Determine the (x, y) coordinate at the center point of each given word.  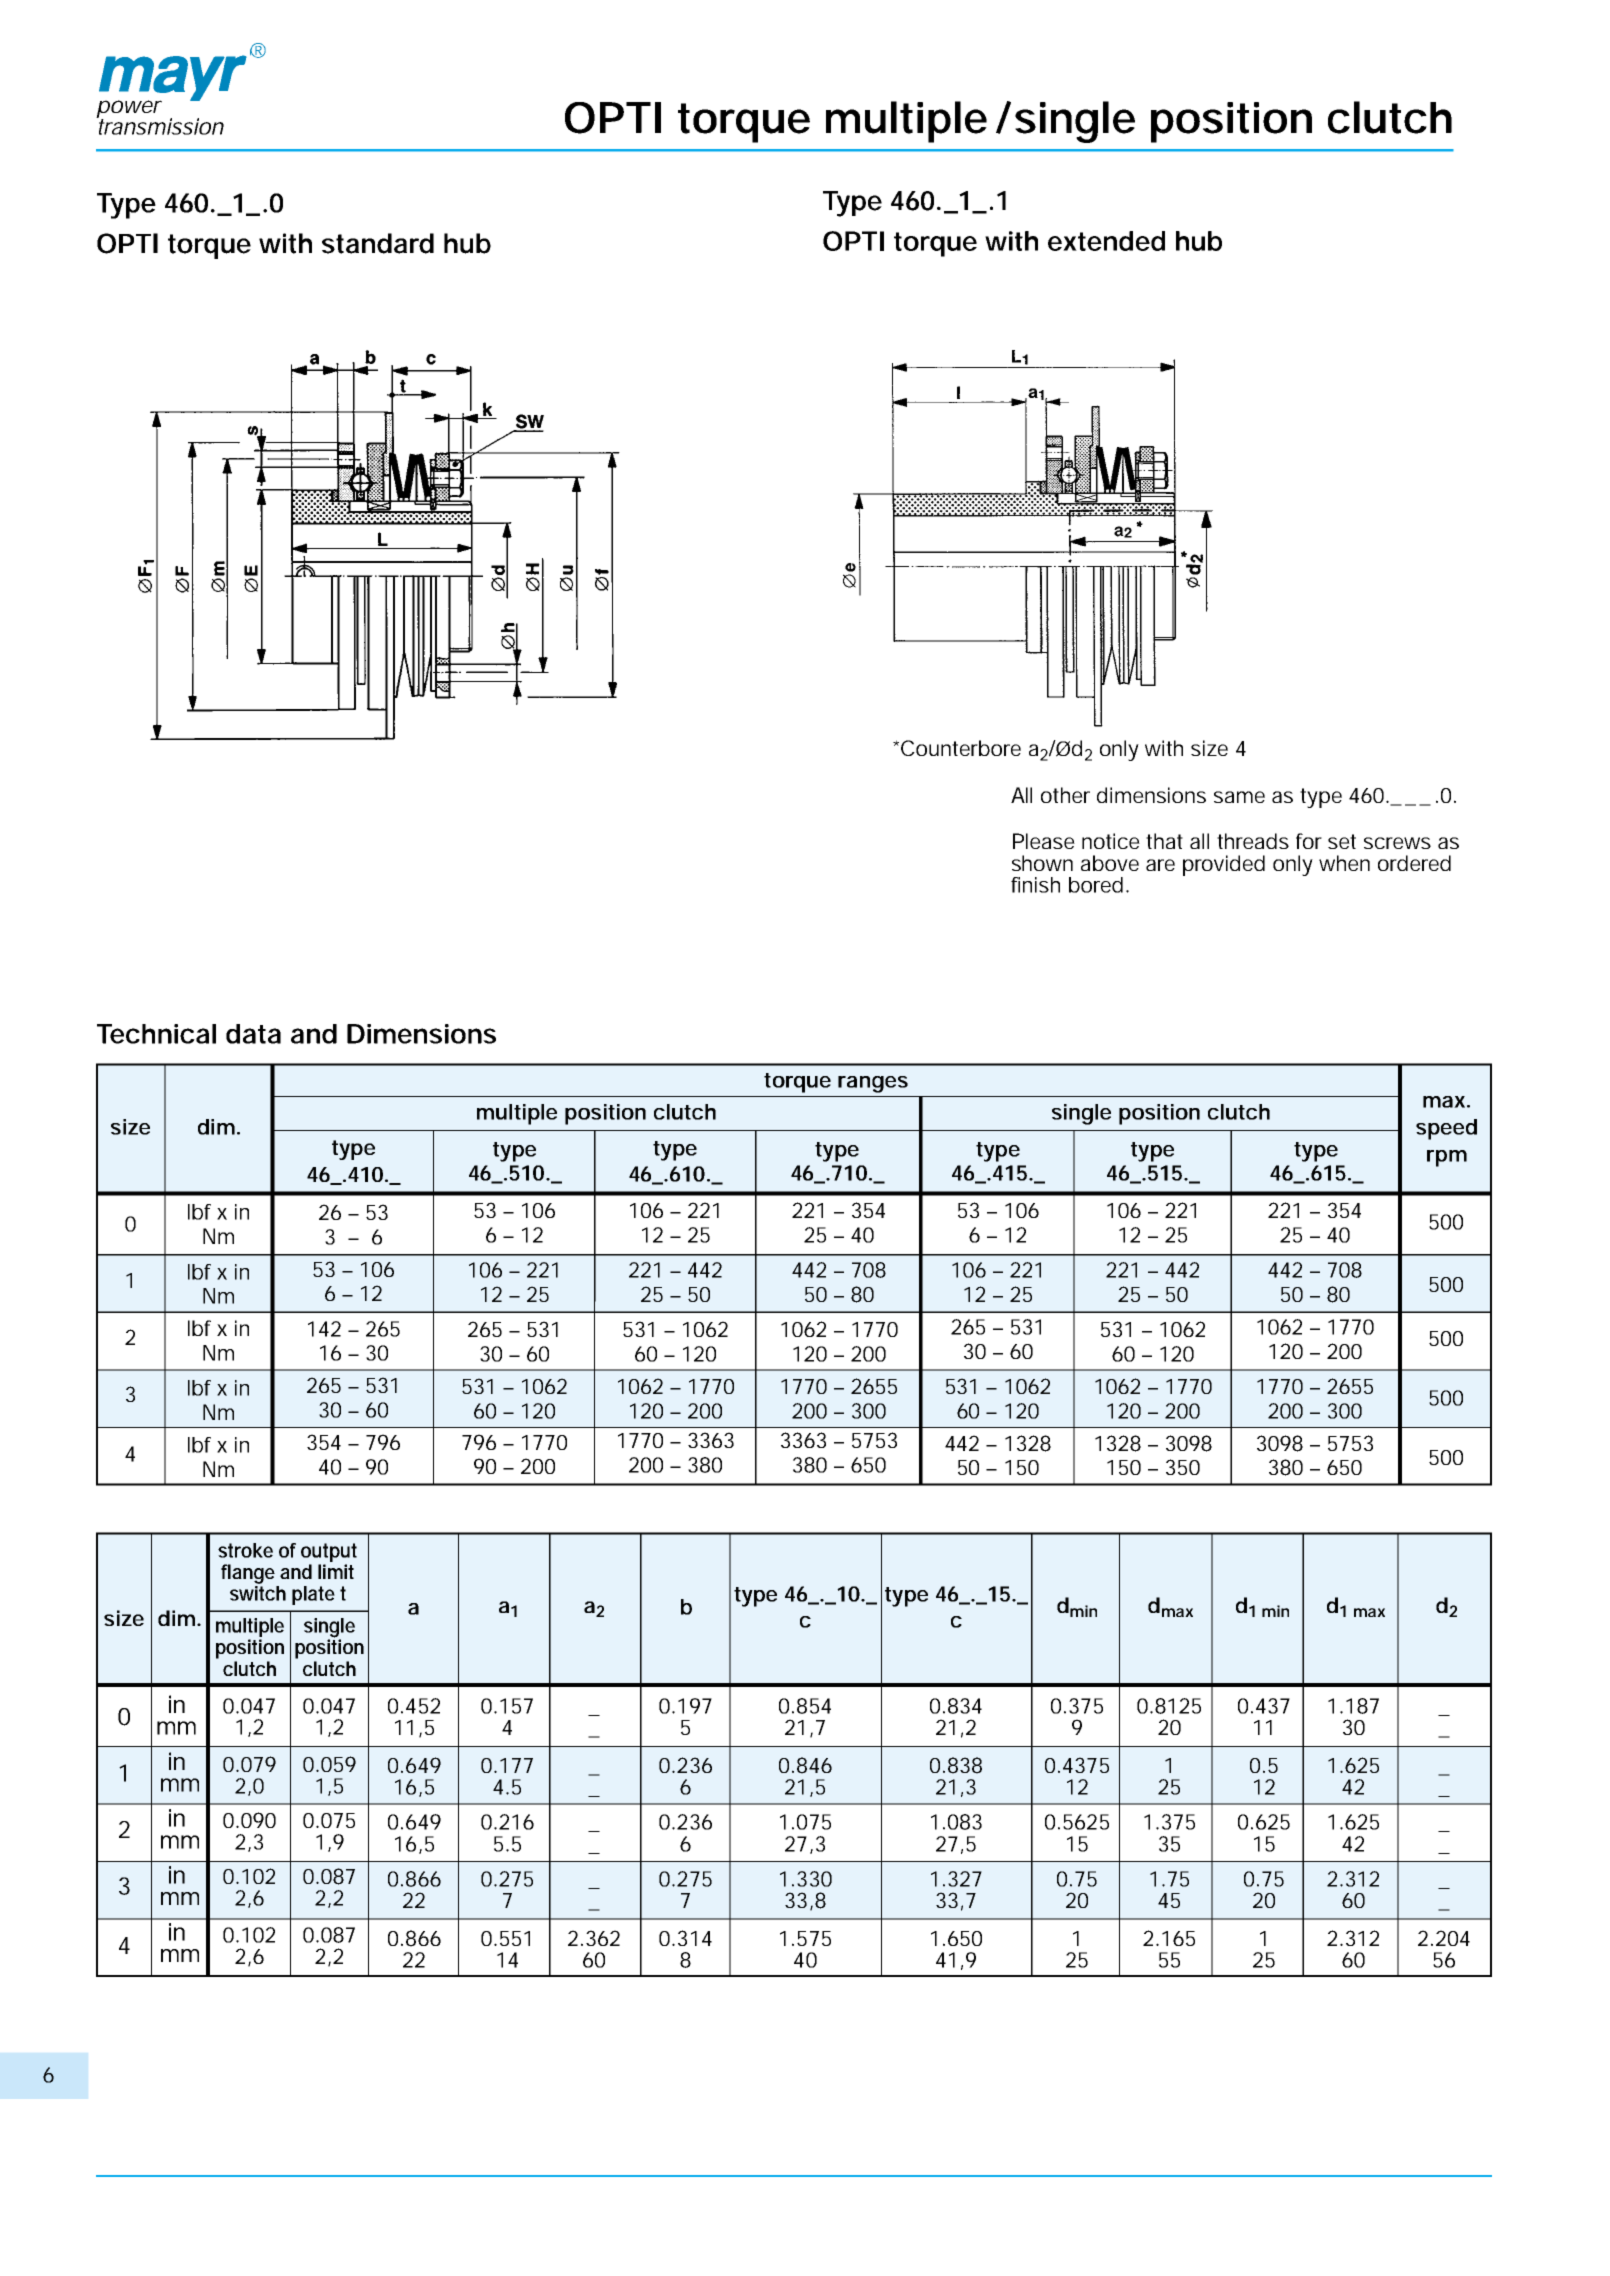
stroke (245, 1550)
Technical (156, 1034)
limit (336, 1571)
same (1239, 797)
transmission (160, 125)
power (129, 110)
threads (1253, 841)
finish (1035, 885)
